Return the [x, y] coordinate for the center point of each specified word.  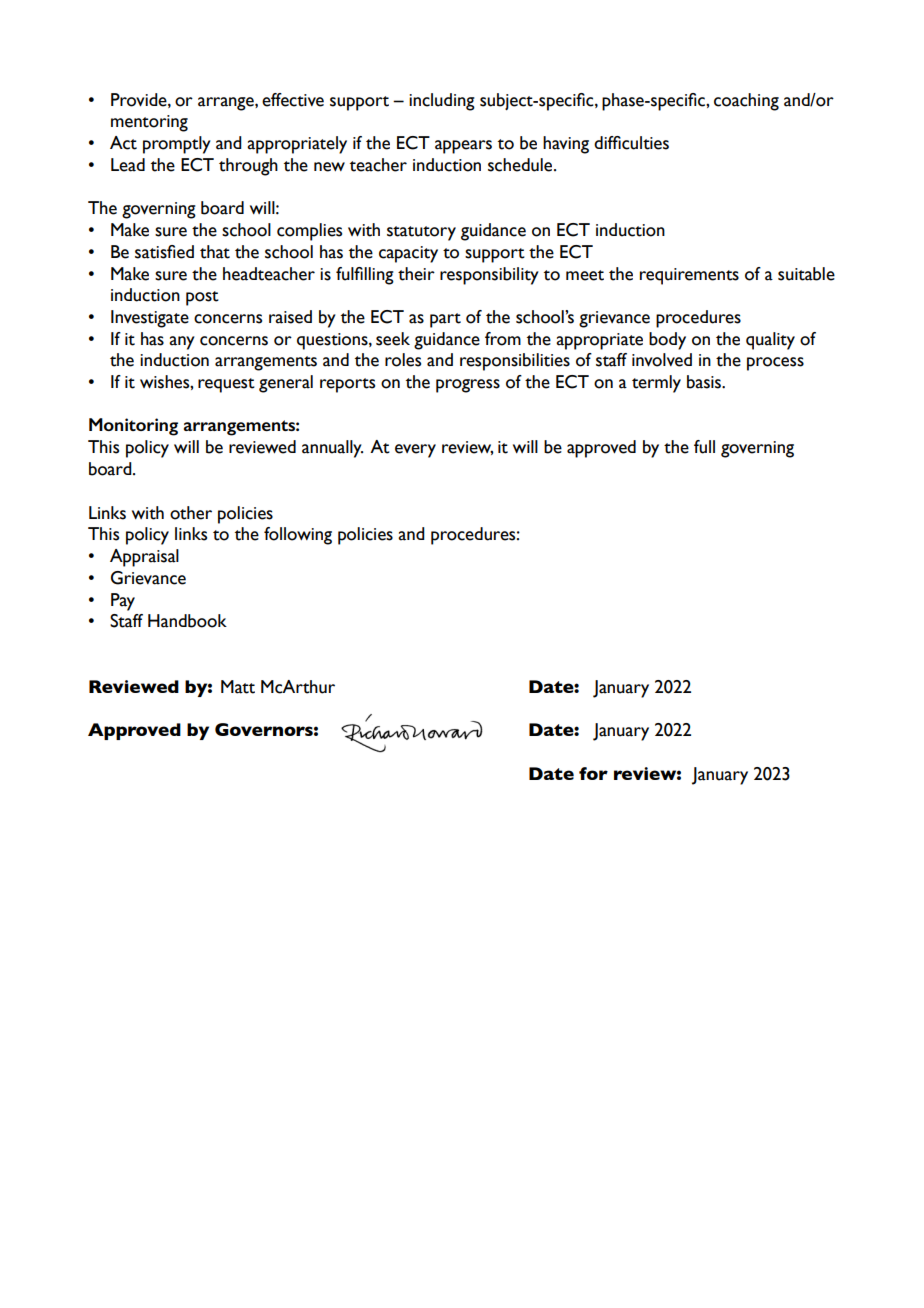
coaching [746, 102]
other [191, 513]
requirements [689, 276]
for [593, 773]
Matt [238, 687]
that [215, 252]
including [442, 102]
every [415, 451]
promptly [177, 145]
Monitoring [133, 427]
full [704, 447]
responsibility [489, 276]
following [298, 536]
